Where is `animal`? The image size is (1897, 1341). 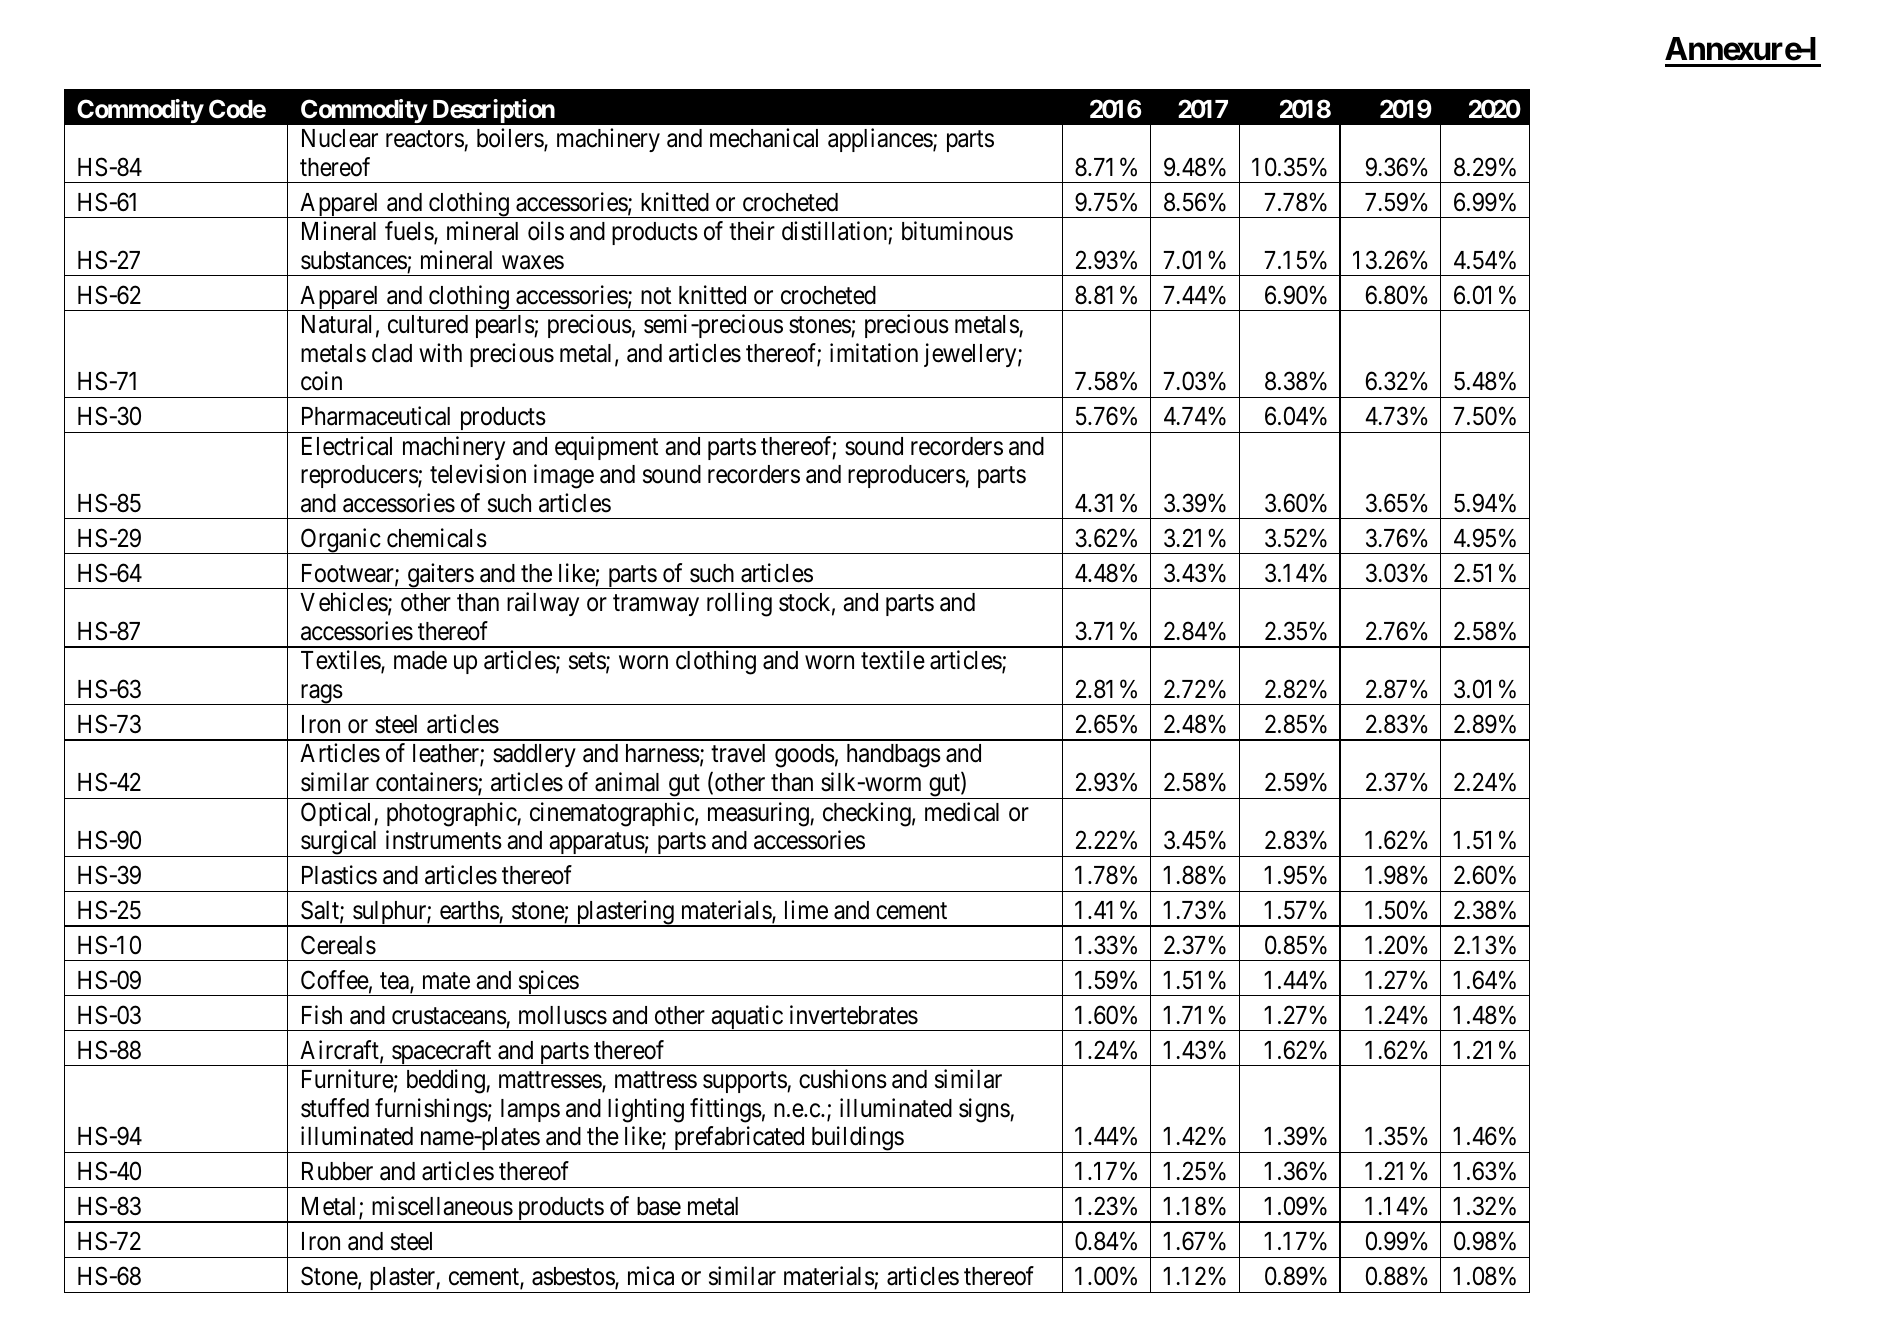 animal is located at coordinates (627, 782).
